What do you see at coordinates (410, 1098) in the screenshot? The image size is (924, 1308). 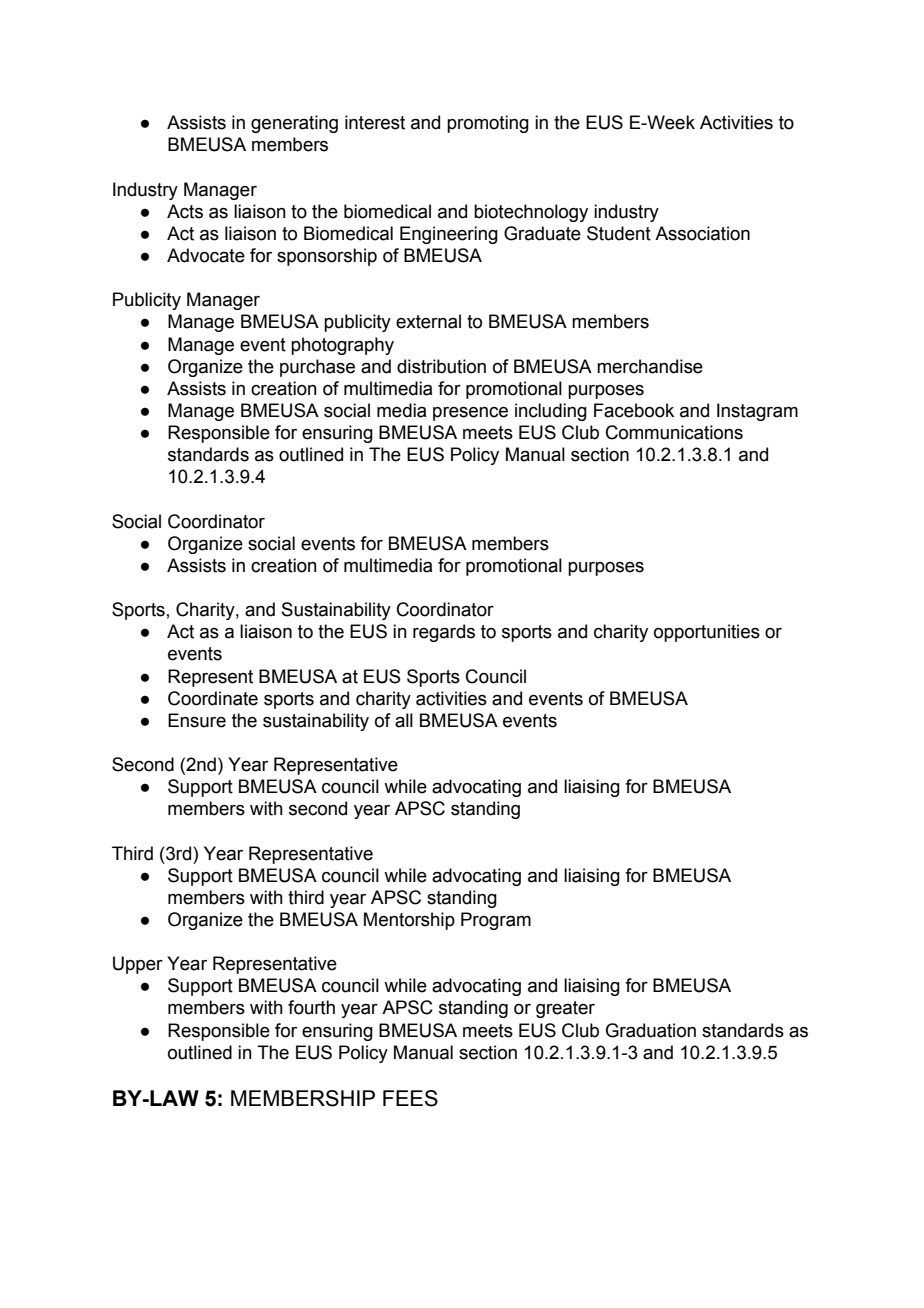 I see `FEES` at bounding box center [410, 1098].
